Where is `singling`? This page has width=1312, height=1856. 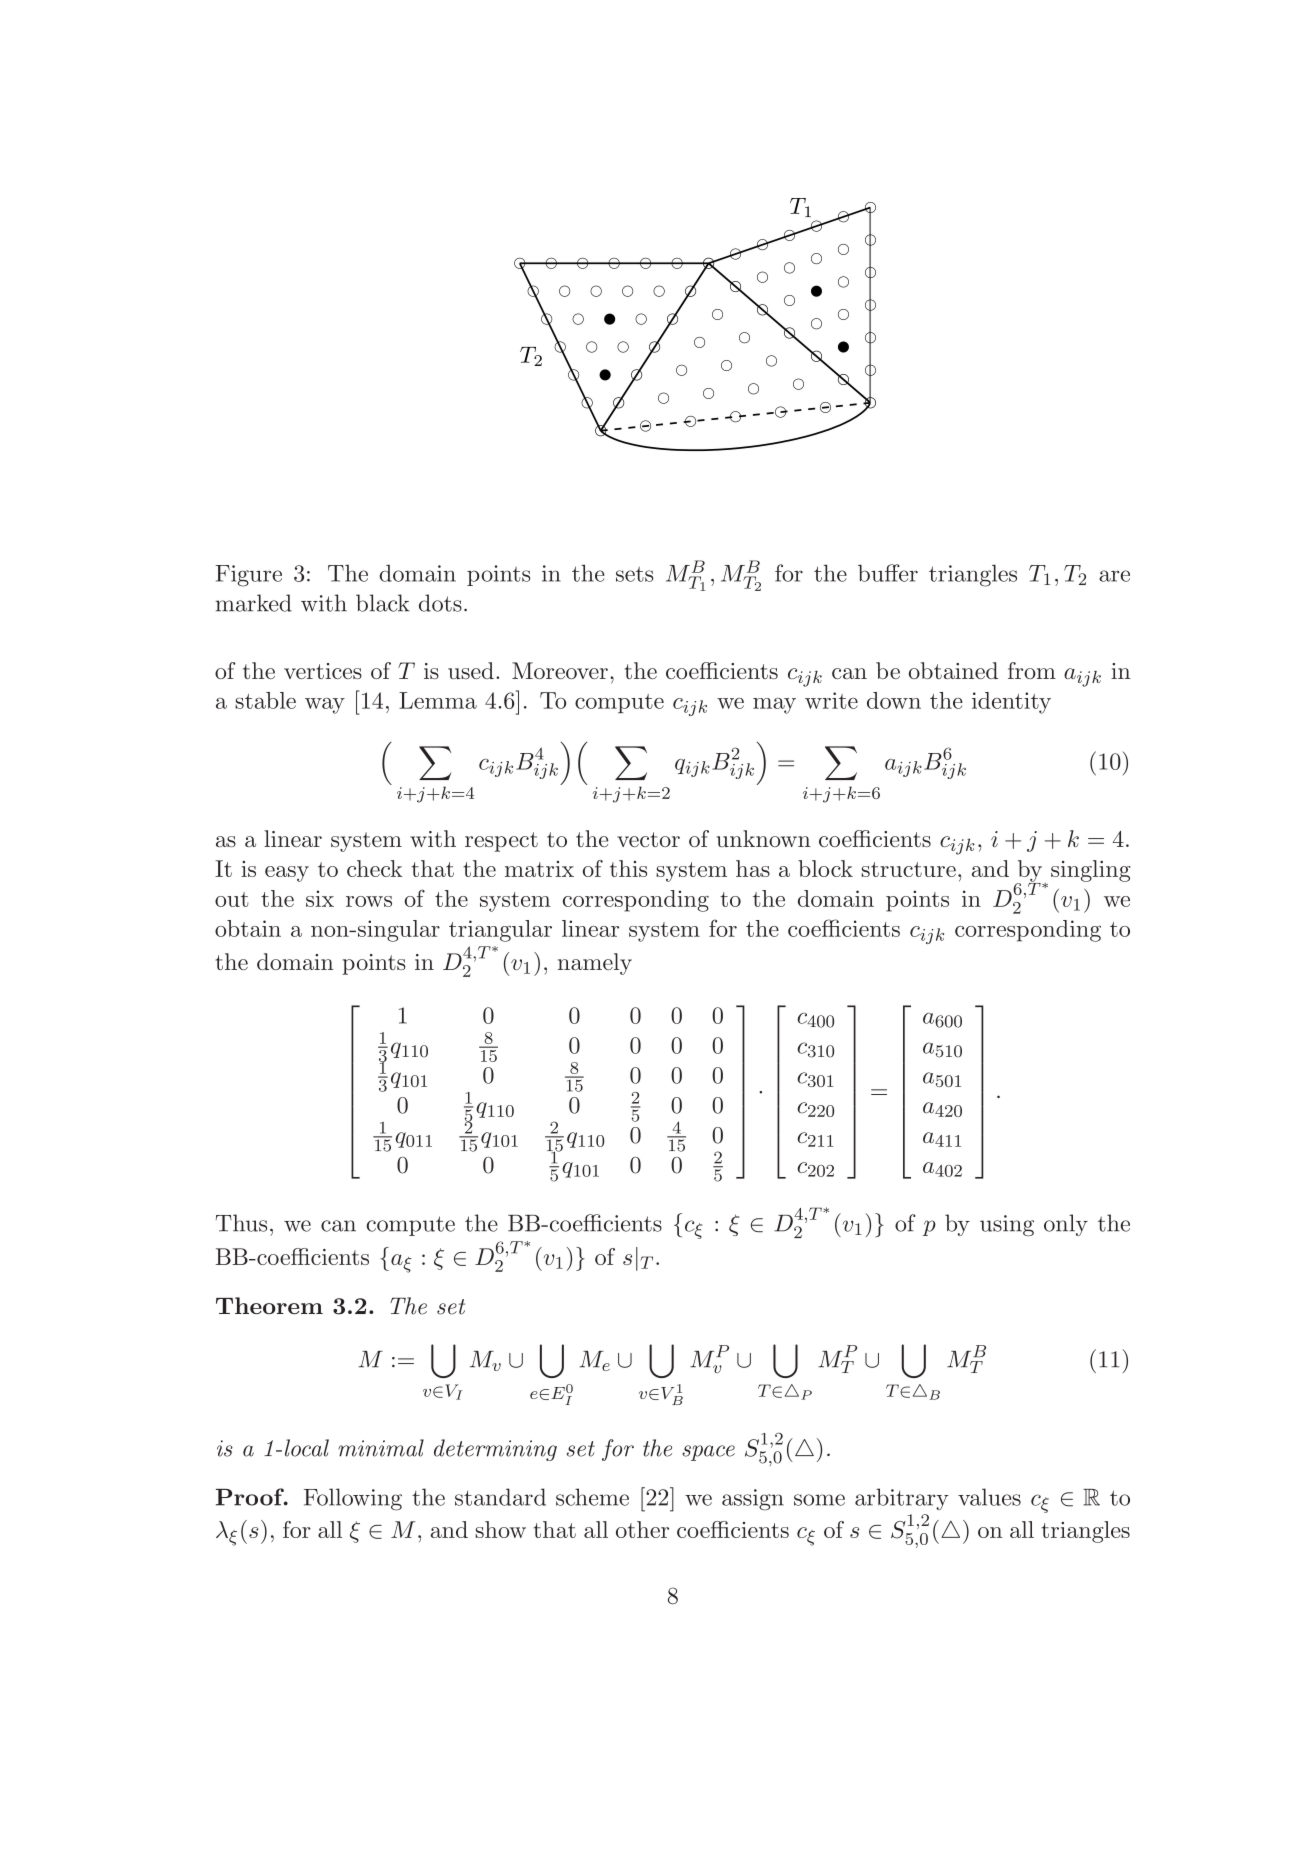
singling is located at coordinates (1091, 871).
